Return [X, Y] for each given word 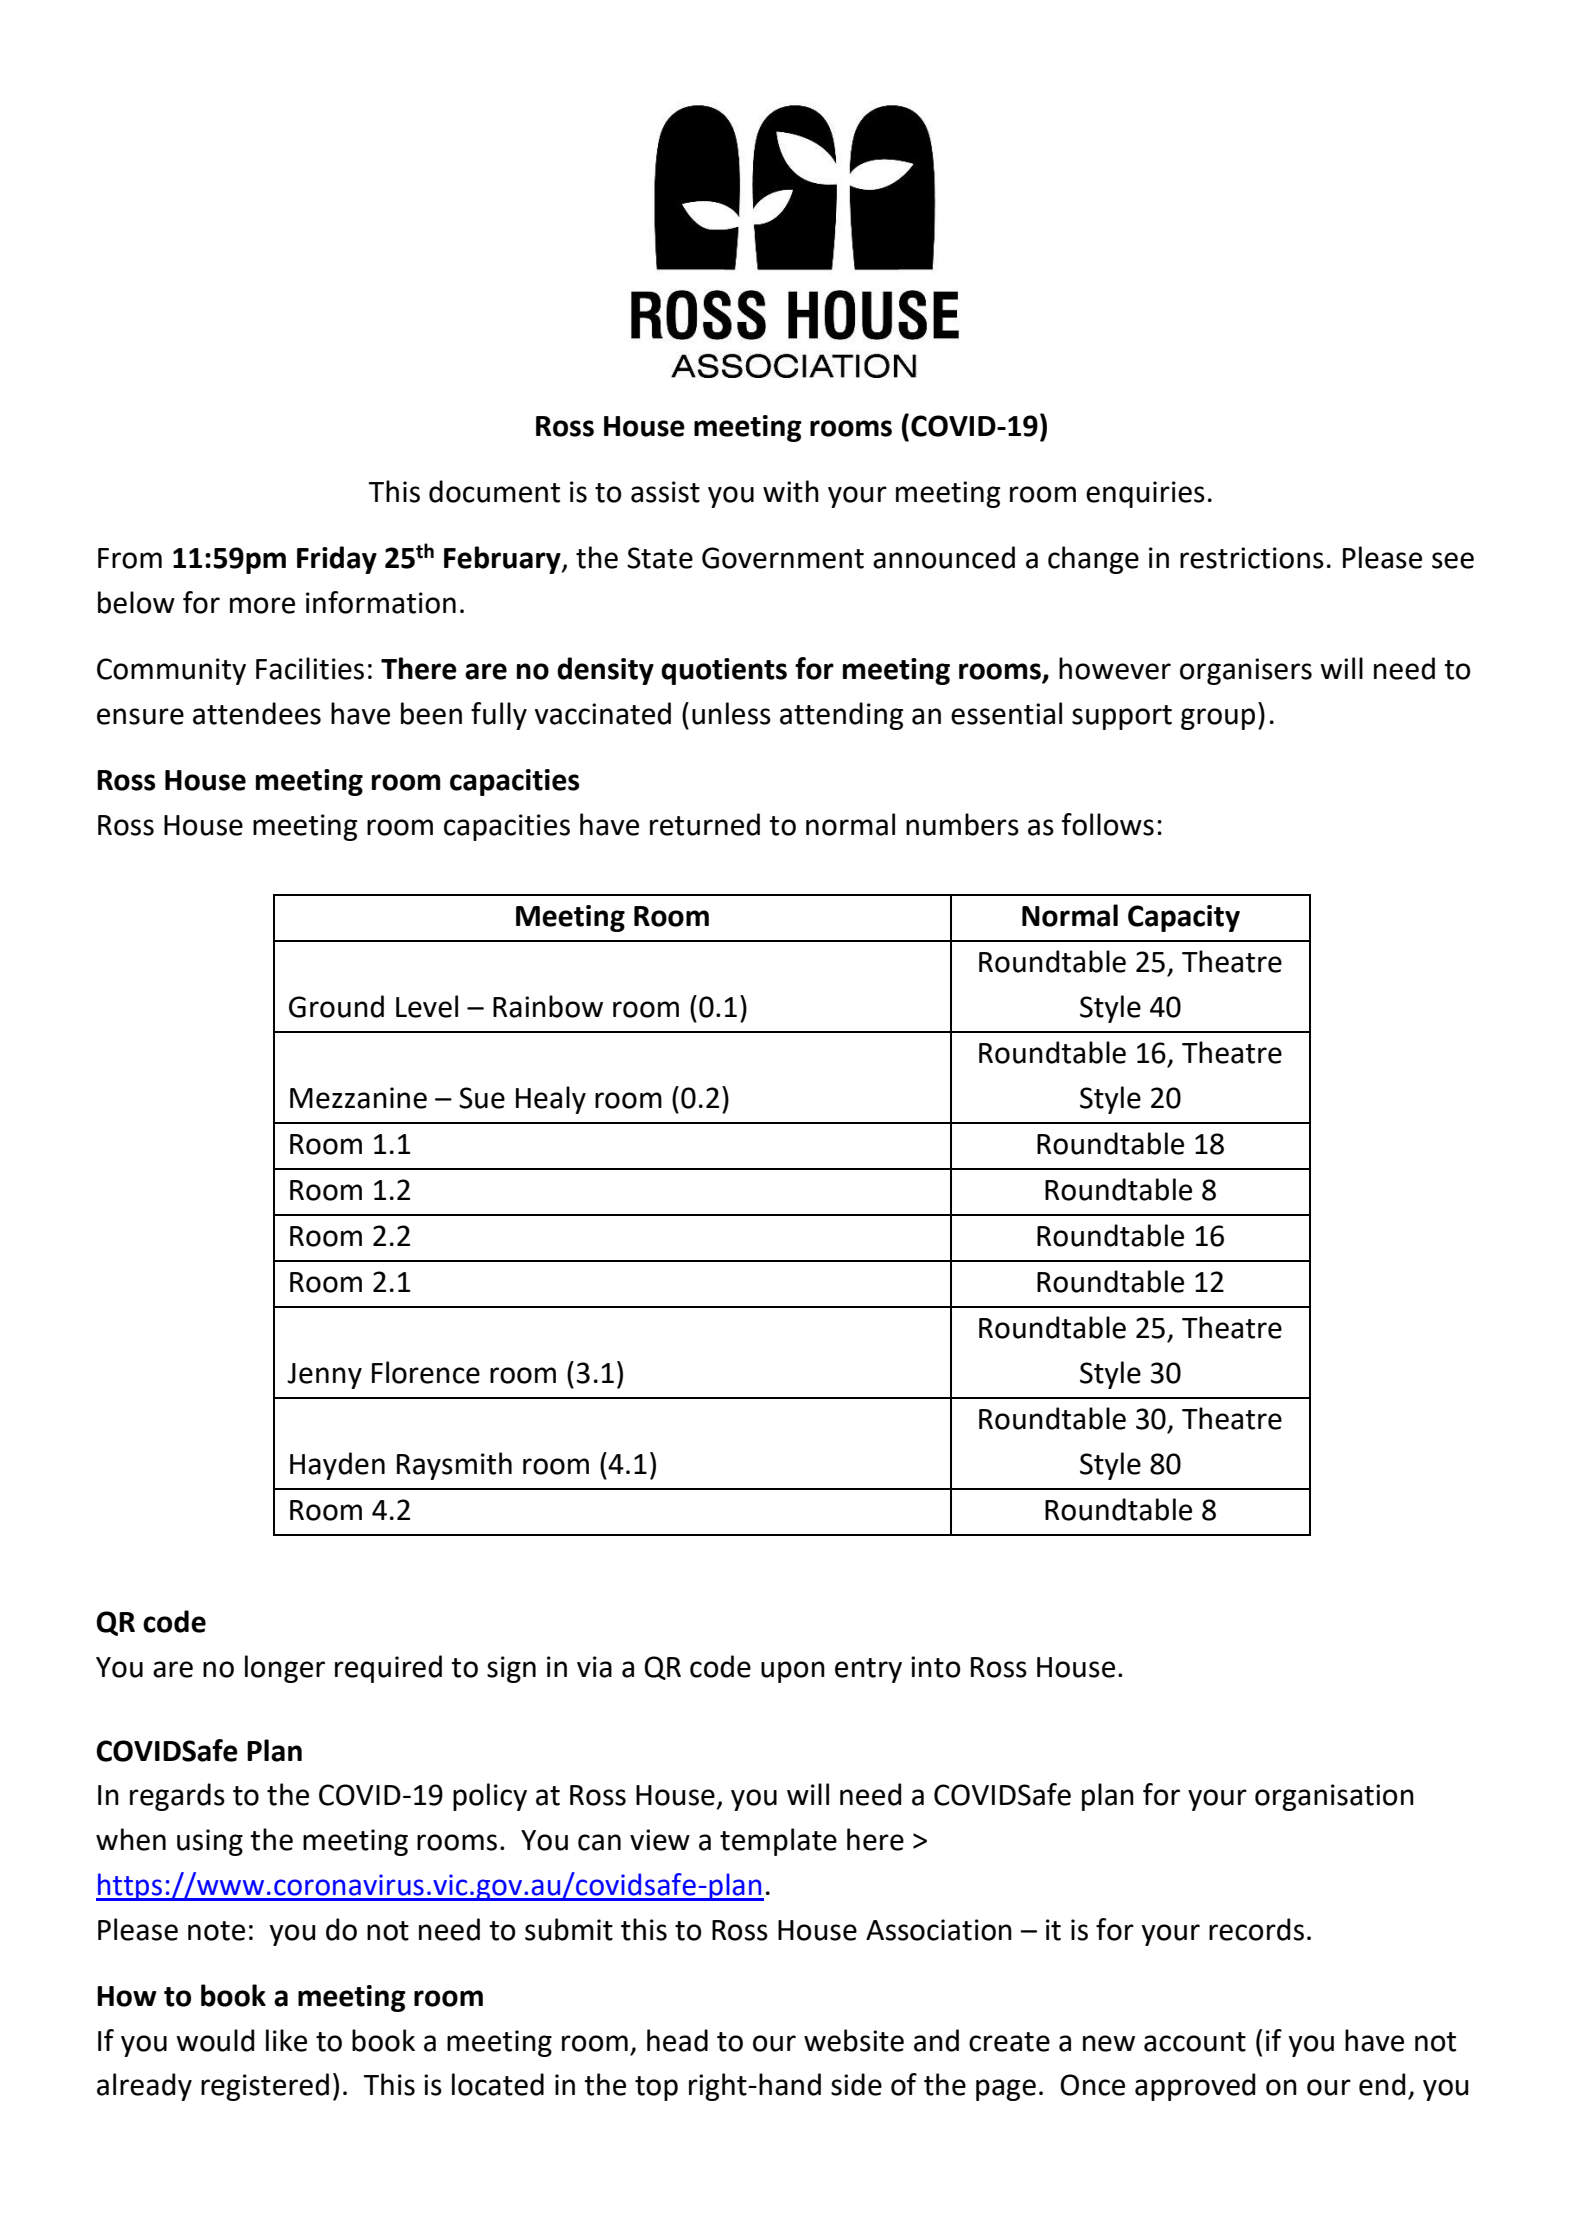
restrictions [1252, 558]
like [286, 2040]
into [936, 1667]
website [854, 2040]
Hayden [337, 1466]
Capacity [1184, 918]
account [1195, 2042]
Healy [551, 1100]
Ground [336, 1006]
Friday [337, 560]
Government [783, 558]
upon [793, 1672]
